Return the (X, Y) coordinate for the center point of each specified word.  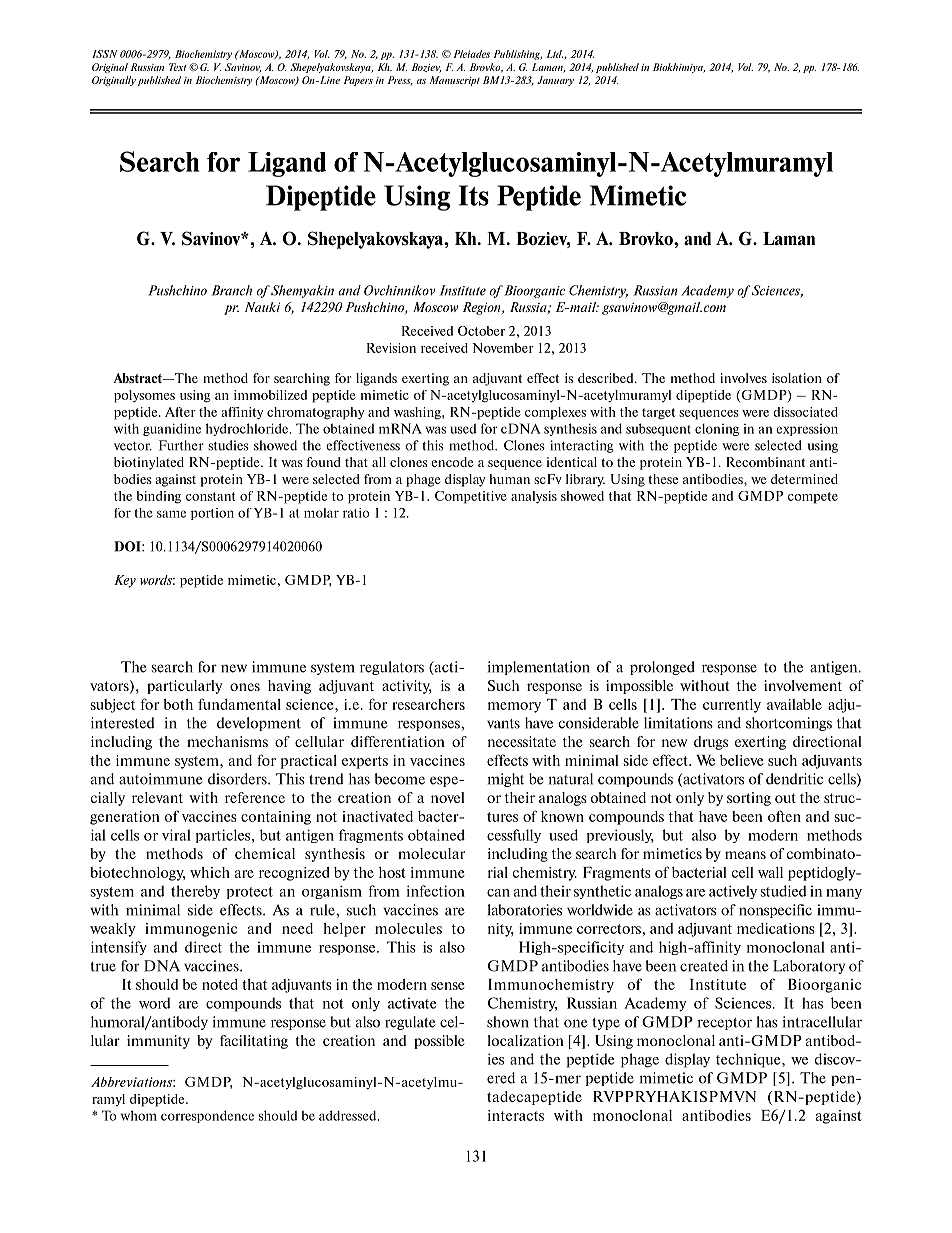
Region (482, 308)
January (555, 81)
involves (743, 378)
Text (178, 67)
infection (436, 891)
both (178, 704)
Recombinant (765, 462)
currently (732, 706)
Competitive (471, 497)
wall (770, 872)
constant (210, 496)
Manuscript (455, 81)
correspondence (207, 1116)
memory (514, 707)
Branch (231, 290)
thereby (195, 892)
